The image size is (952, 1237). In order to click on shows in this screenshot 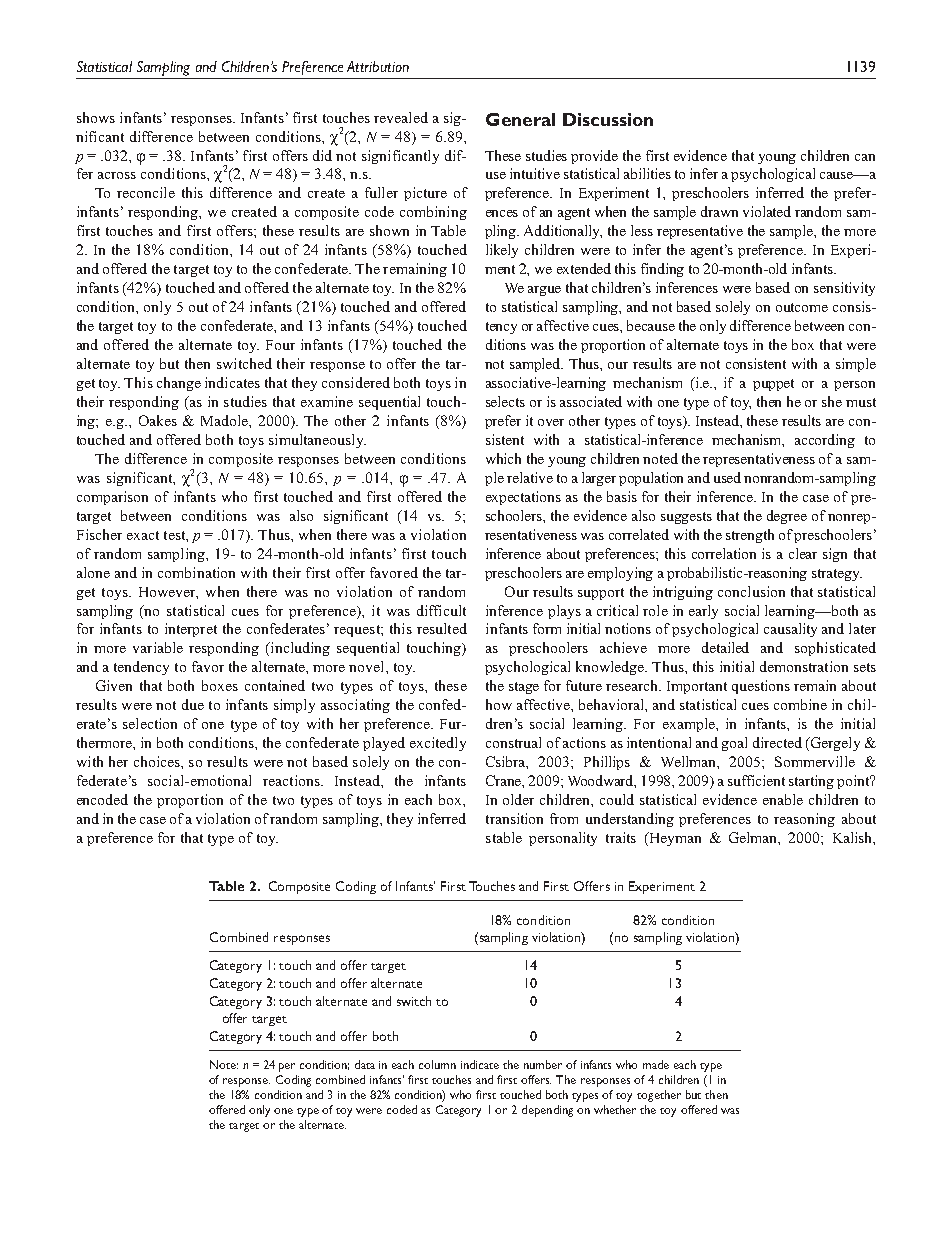, I will do `click(96, 117)`.
